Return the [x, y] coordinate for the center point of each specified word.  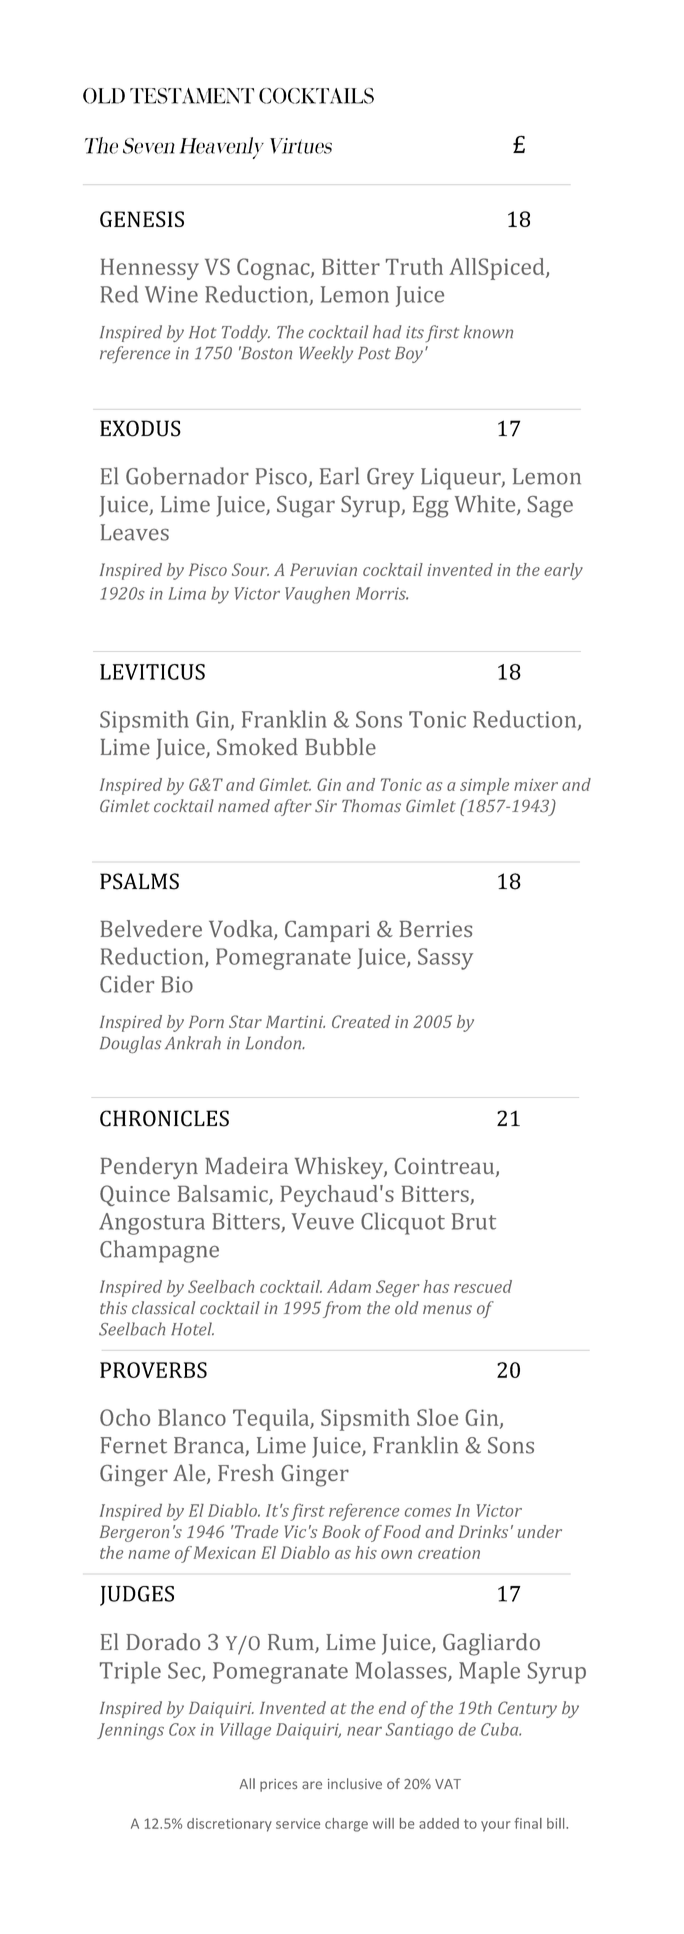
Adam [349, 1286]
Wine [171, 294]
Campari [327, 931]
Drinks [483, 1531]
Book [341, 1531]
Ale [190, 1474]
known [488, 332]
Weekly [326, 354]
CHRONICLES [164, 1118]
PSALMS [139, 881]
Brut [474, 1221]
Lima [187, 593]
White [486, 505]
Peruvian [323, 569]
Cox [182, 1729]
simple [484, 786]
